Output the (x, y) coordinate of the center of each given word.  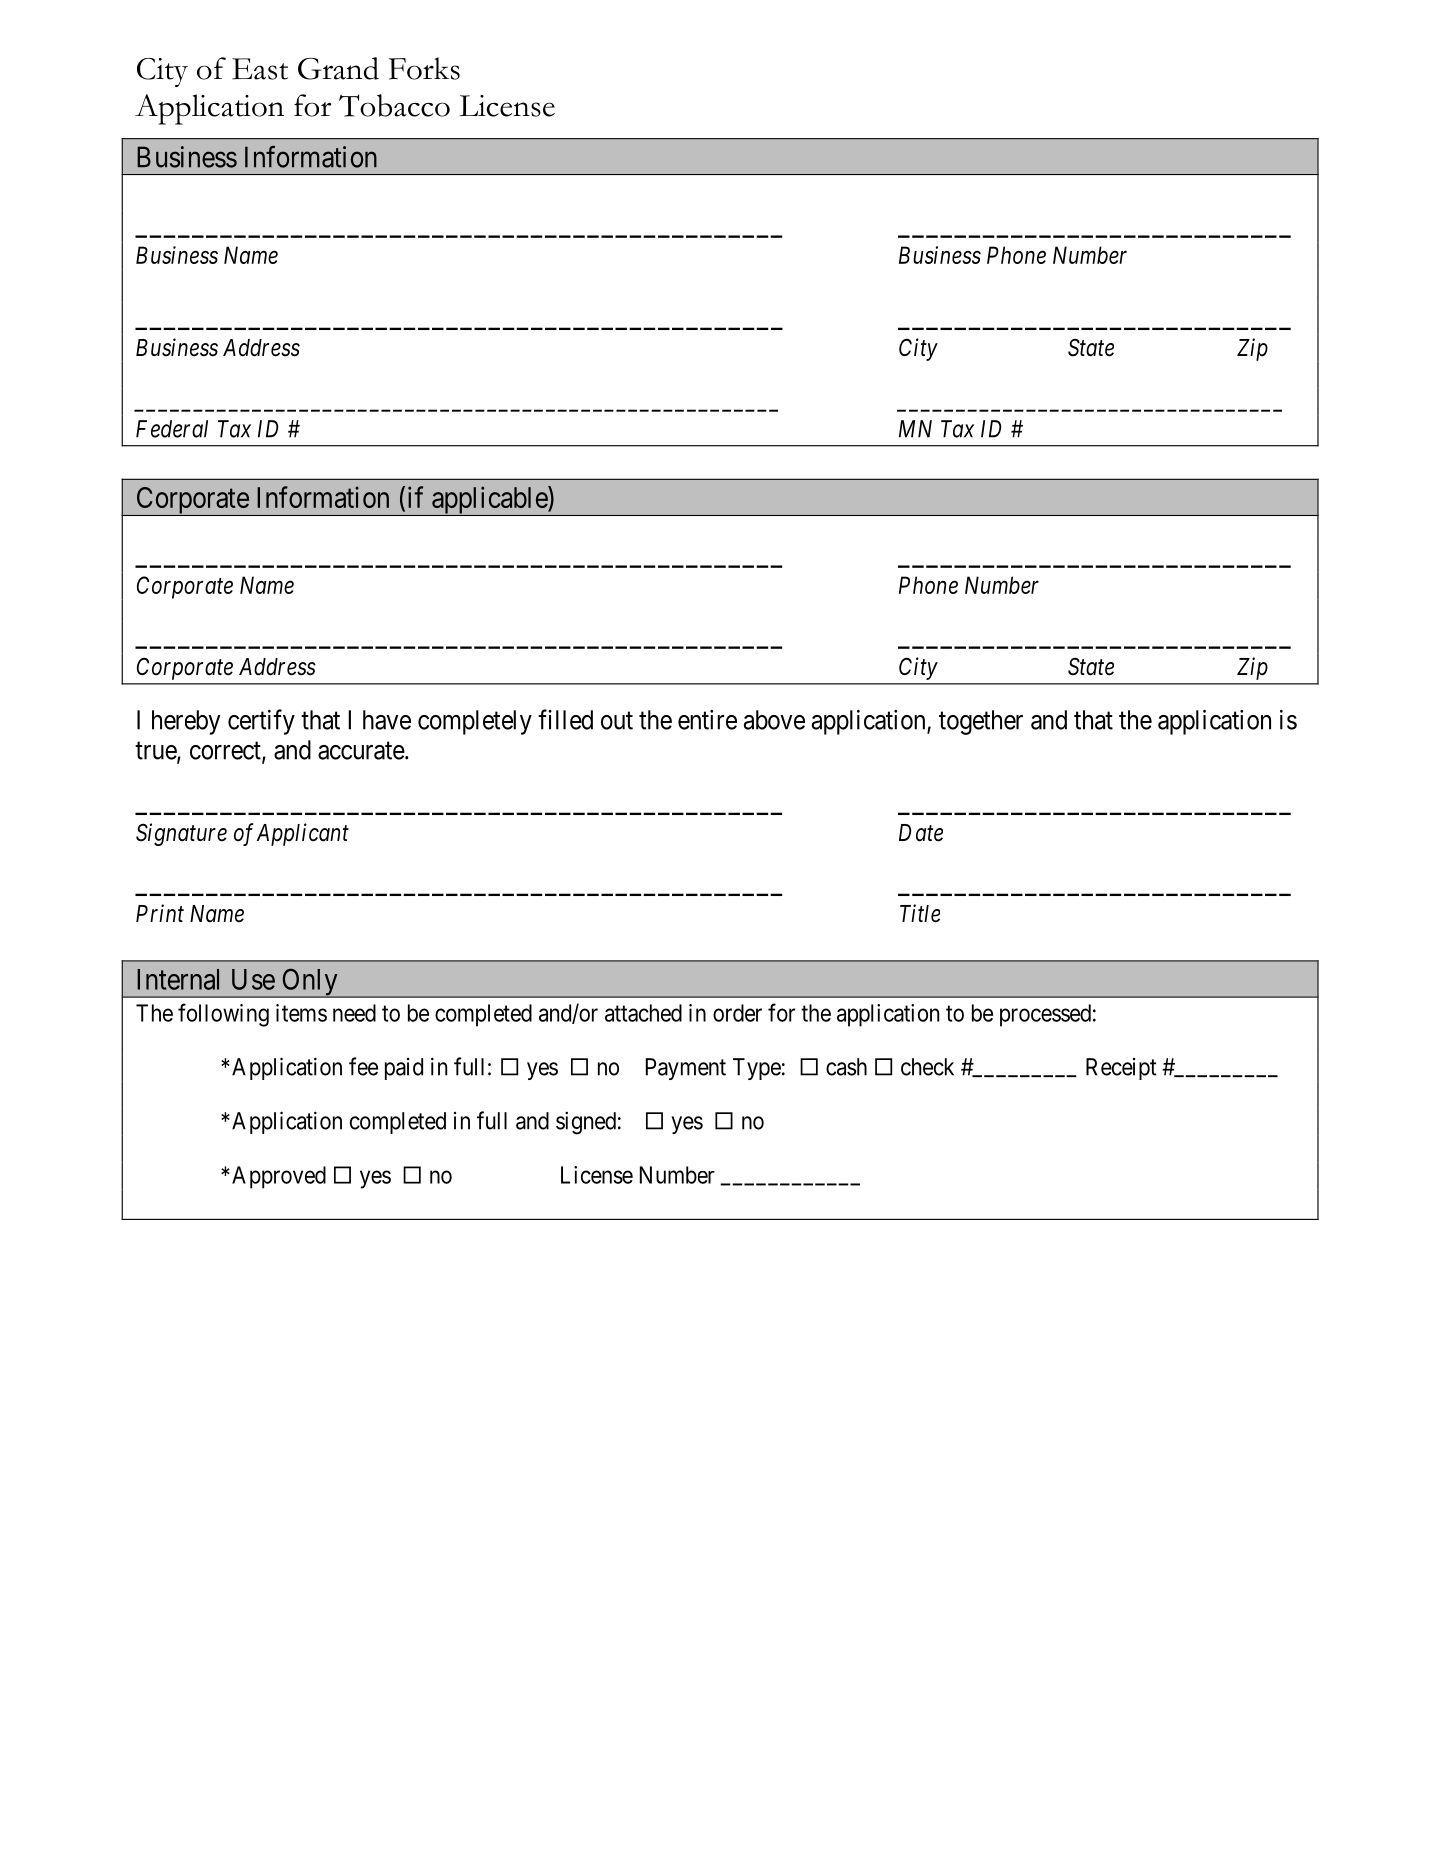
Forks (424, 68)
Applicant (303, 834)
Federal (172, 429)
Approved (279, 1177)
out (617, 721)
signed (586, 1123)
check (927, 1067)
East (260, 69)
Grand (338, 68)
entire (707, 720)
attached (643, 1013)
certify (261, 722)
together (981, 722)
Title (920, 913)
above (774, 720)
